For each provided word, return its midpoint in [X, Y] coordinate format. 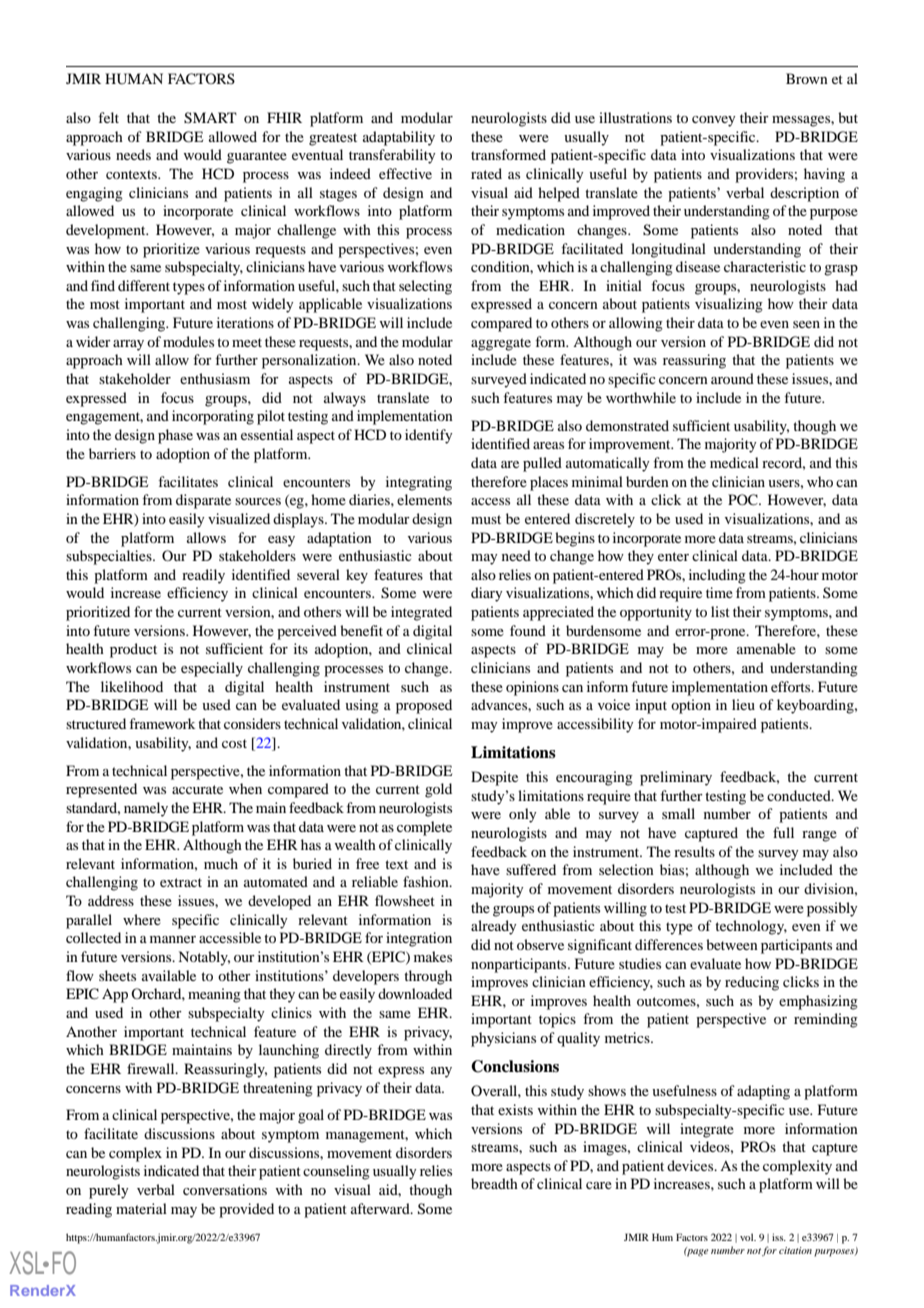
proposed [424, 706]
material [141, 1208]
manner [173, 939]
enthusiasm [215, 378]
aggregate [501, 344]
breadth [494, 1183]
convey [714, 121]
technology [751, 927]
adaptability [399, 138]
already [494, 927]
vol [748, 1237]
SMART [210, 118]
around [732, 378]
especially [212, 669]
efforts [792, 686]
